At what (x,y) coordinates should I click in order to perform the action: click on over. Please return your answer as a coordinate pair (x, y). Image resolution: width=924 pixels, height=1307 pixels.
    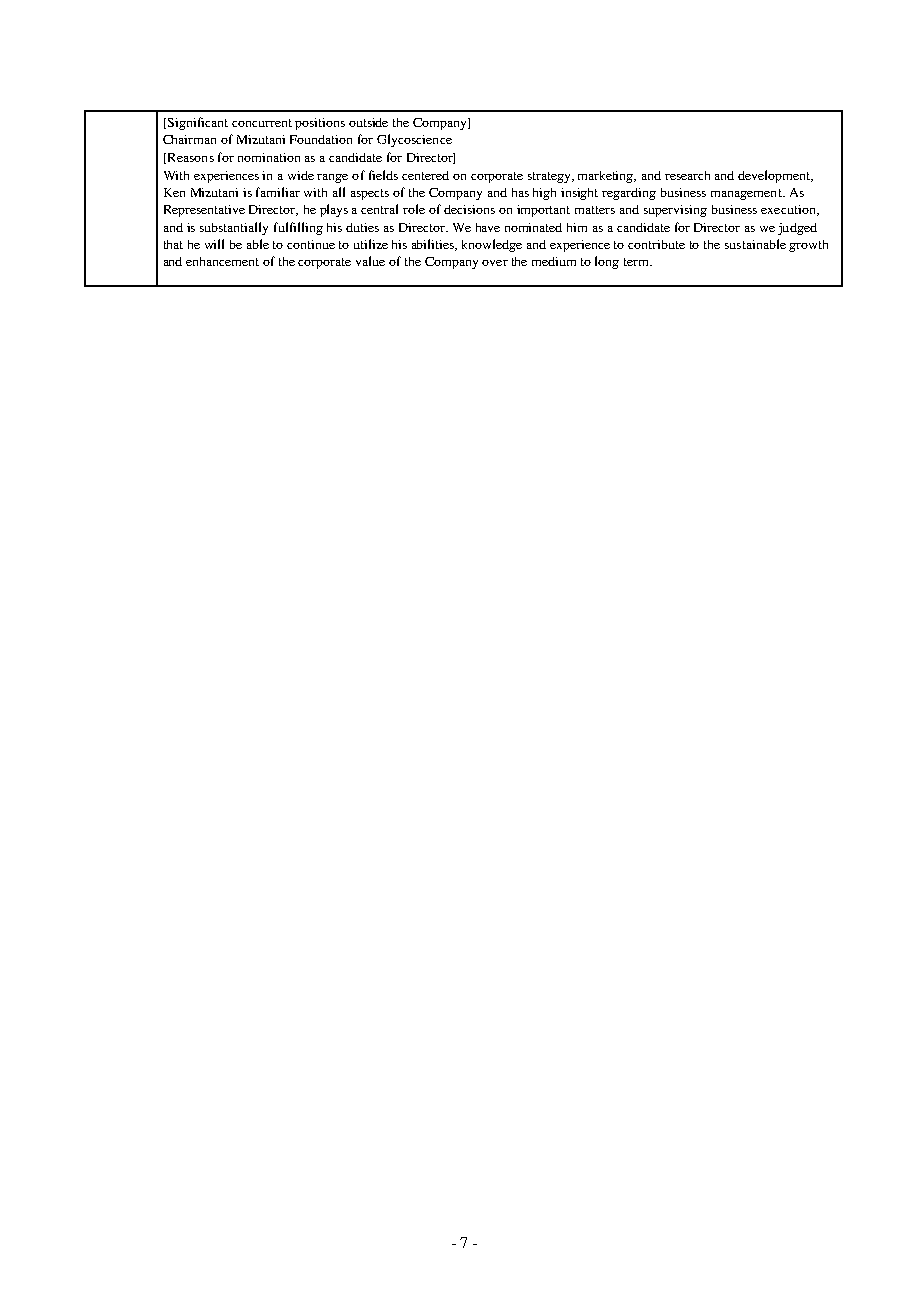
    Looking at the image, I should click on (495, 263).
